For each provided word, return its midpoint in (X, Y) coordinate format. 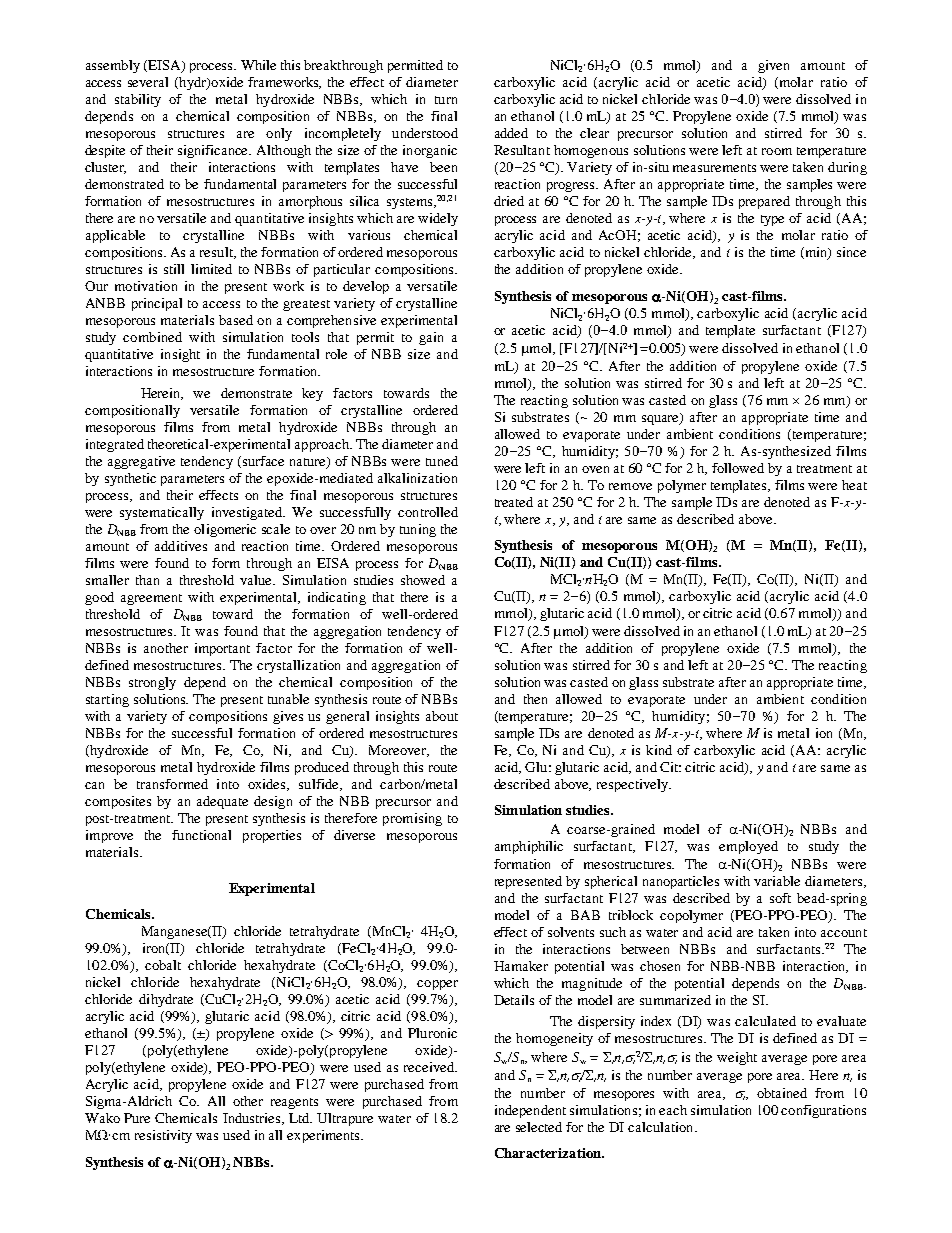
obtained (782, 1093)
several (148, 82)
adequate (222, 802)
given (773, 66)
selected (539, 1127)
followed (738, 468)
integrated (115, 445)
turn (446, 100)
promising (412, 819)
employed (748, 847)
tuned (442, 461)
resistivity (163, 1136)
